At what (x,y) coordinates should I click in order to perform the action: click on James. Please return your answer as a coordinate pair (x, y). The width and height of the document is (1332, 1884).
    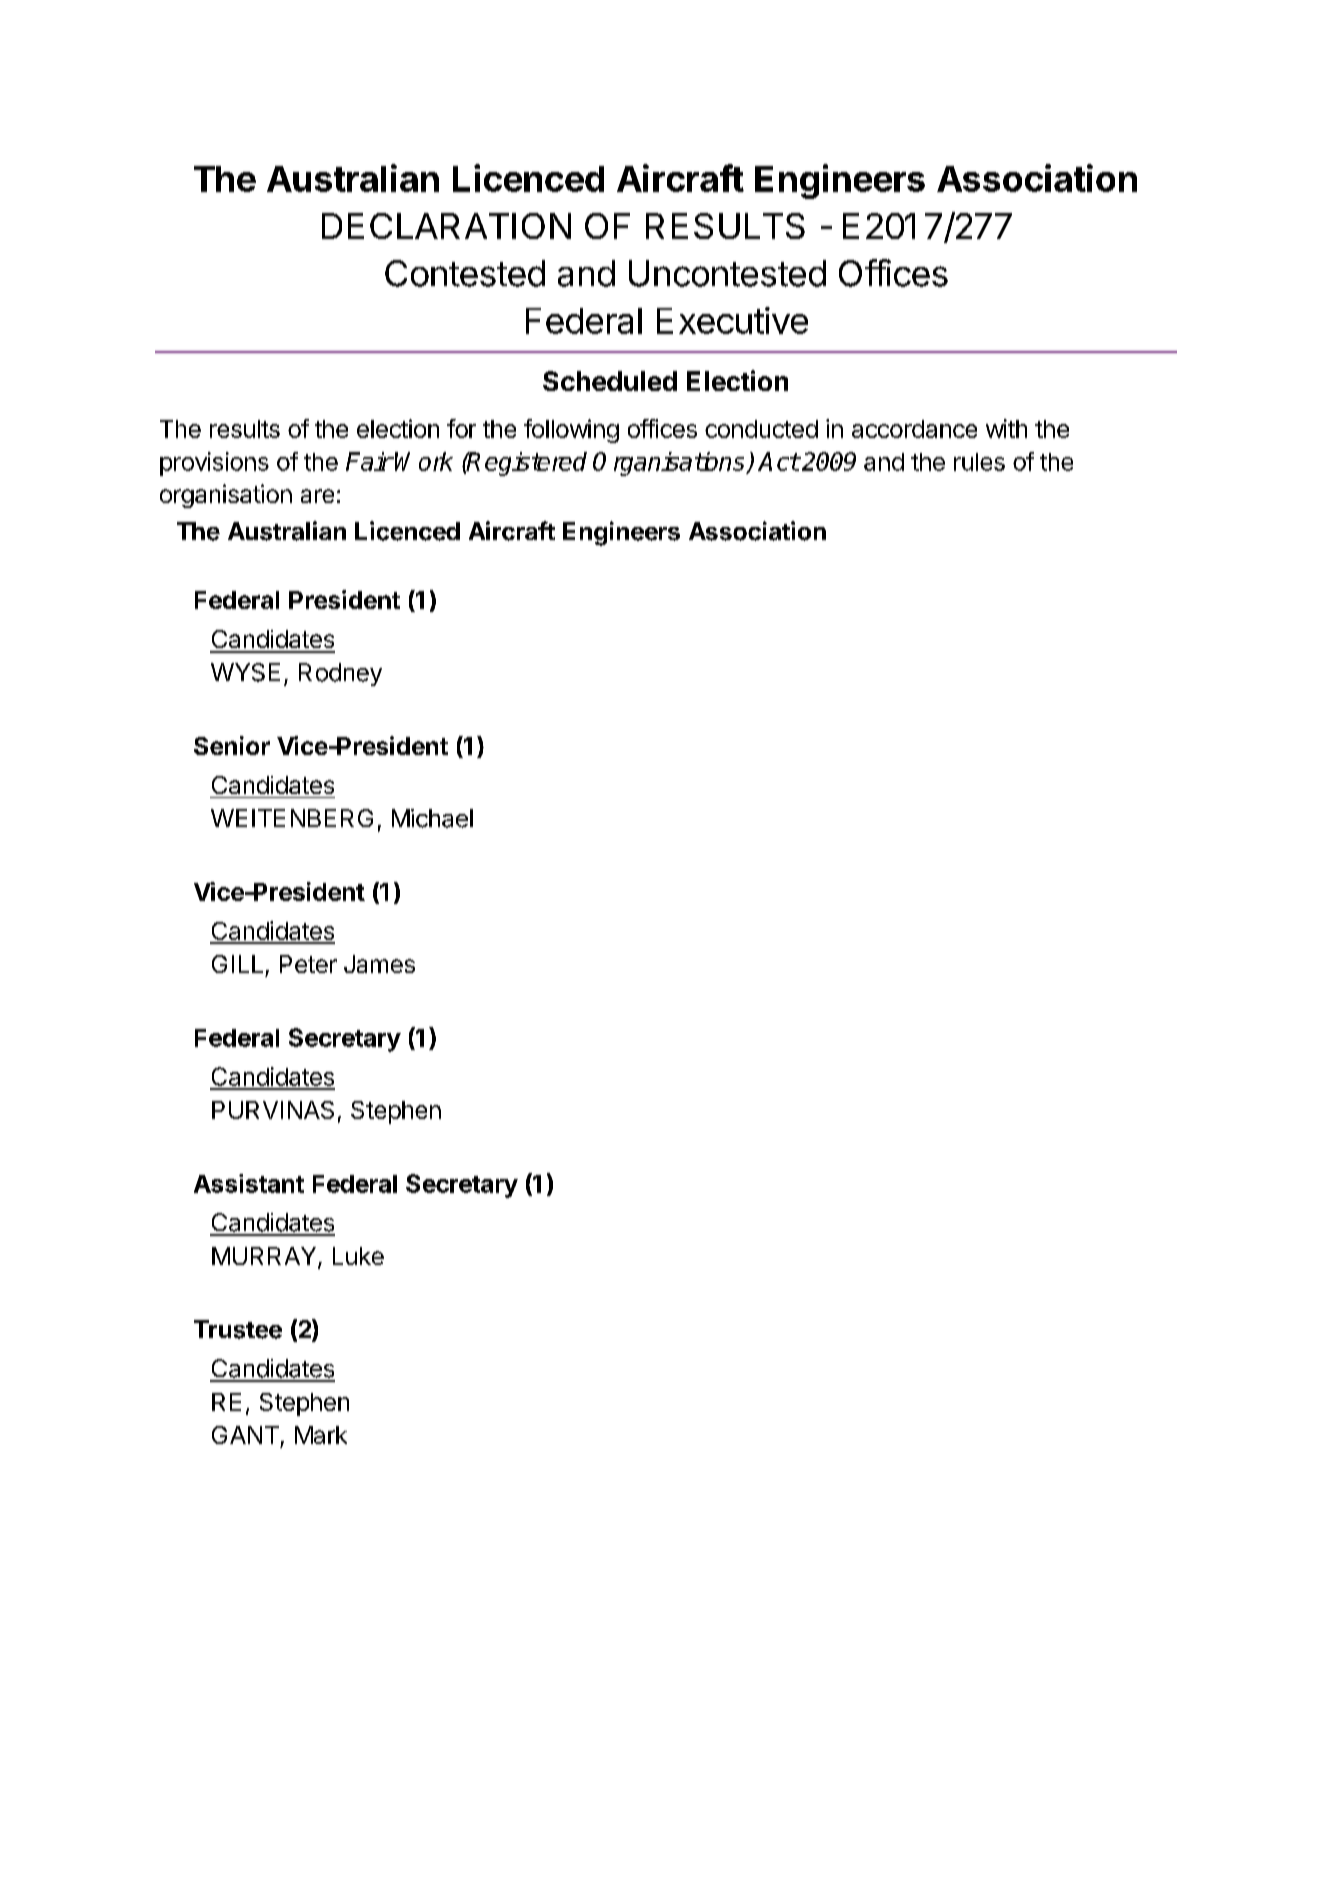
    Looking at the image, I should click on (379, 964).
